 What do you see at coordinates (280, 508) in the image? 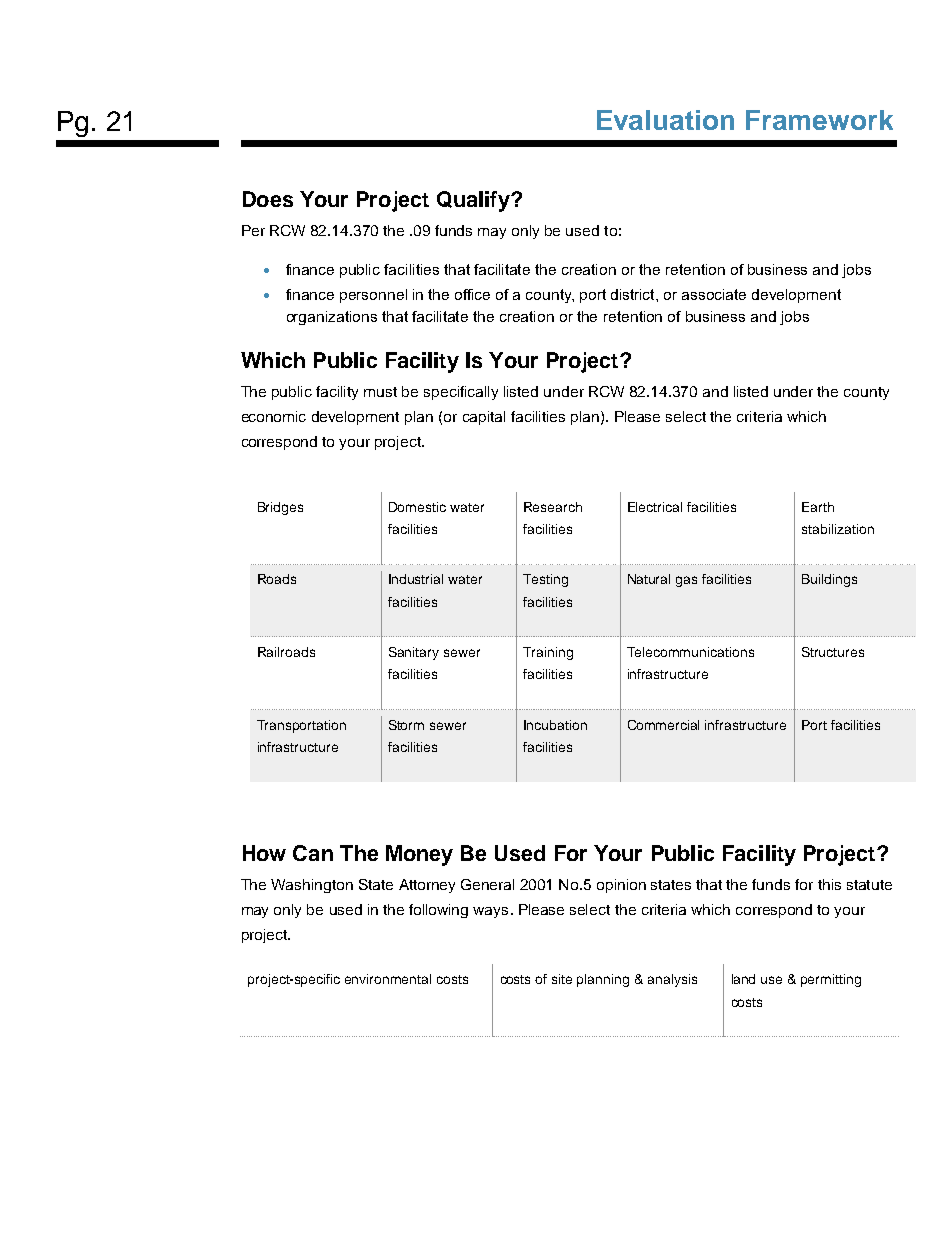
I see `Bridges` at bounding box center [280, 508].
